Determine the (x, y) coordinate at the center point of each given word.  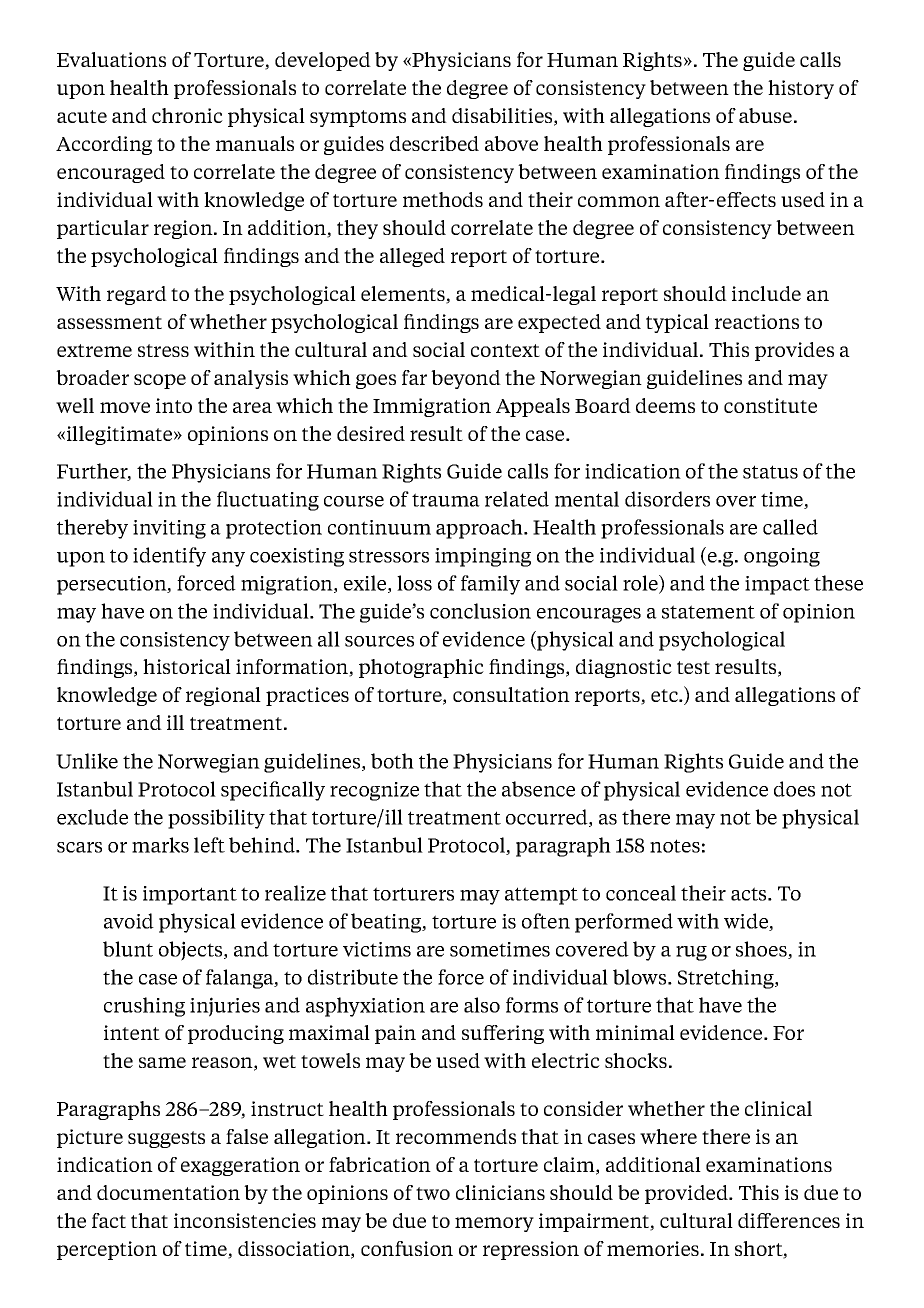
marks (160, 845)
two (433, 1193)
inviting (169, 529)
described (434, 143)
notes (675, 846)
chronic (187, 115)
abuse (765, 115)
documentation (168, 1192)
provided (687, 1194)
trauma (446, 500)
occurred (548, 818)
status (770, 472)
